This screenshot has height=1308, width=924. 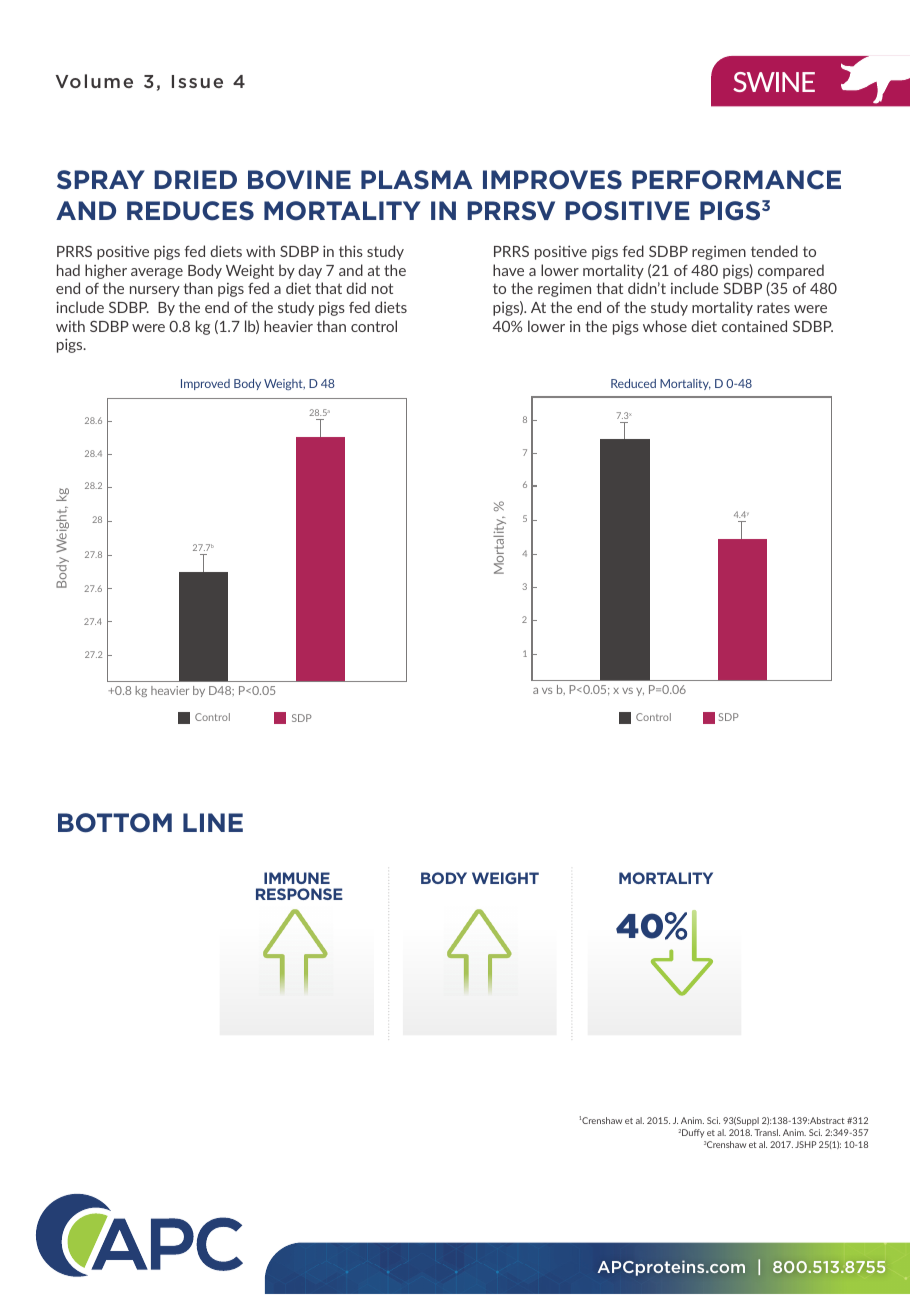 I want to click on RESPONSE, so click(x=299, y=894).
